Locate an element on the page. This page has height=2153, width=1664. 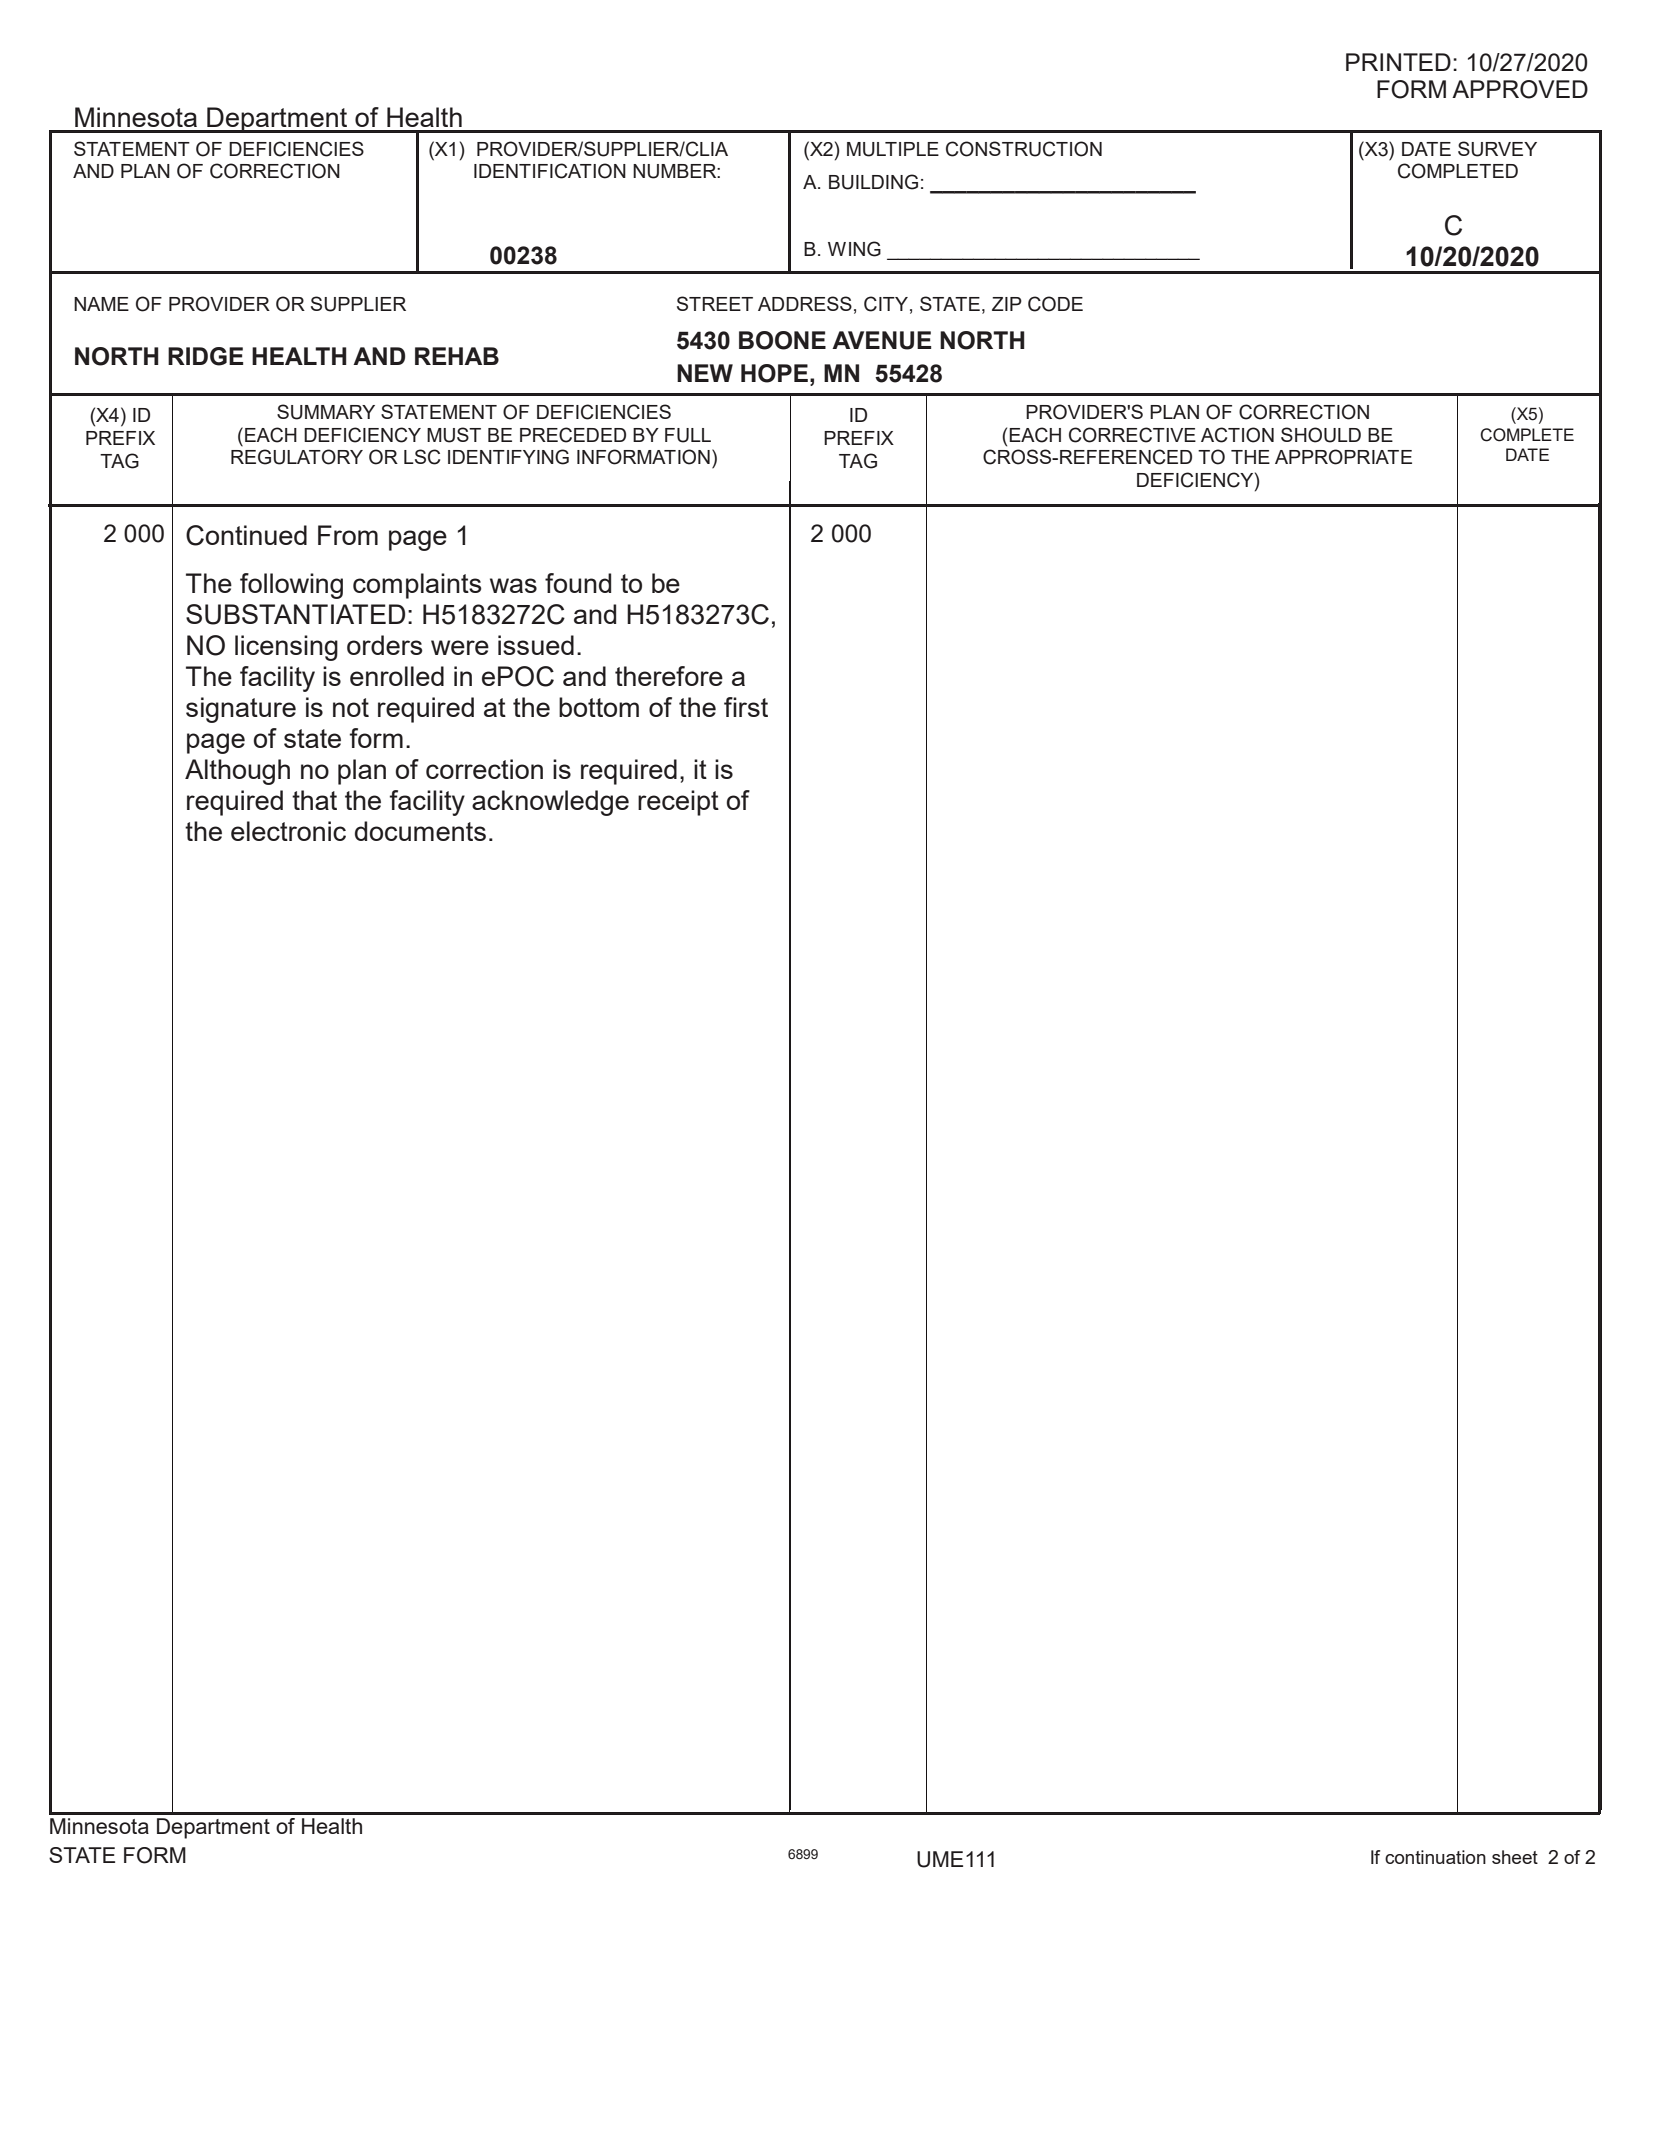
that is located at coordinates (314, 800).
